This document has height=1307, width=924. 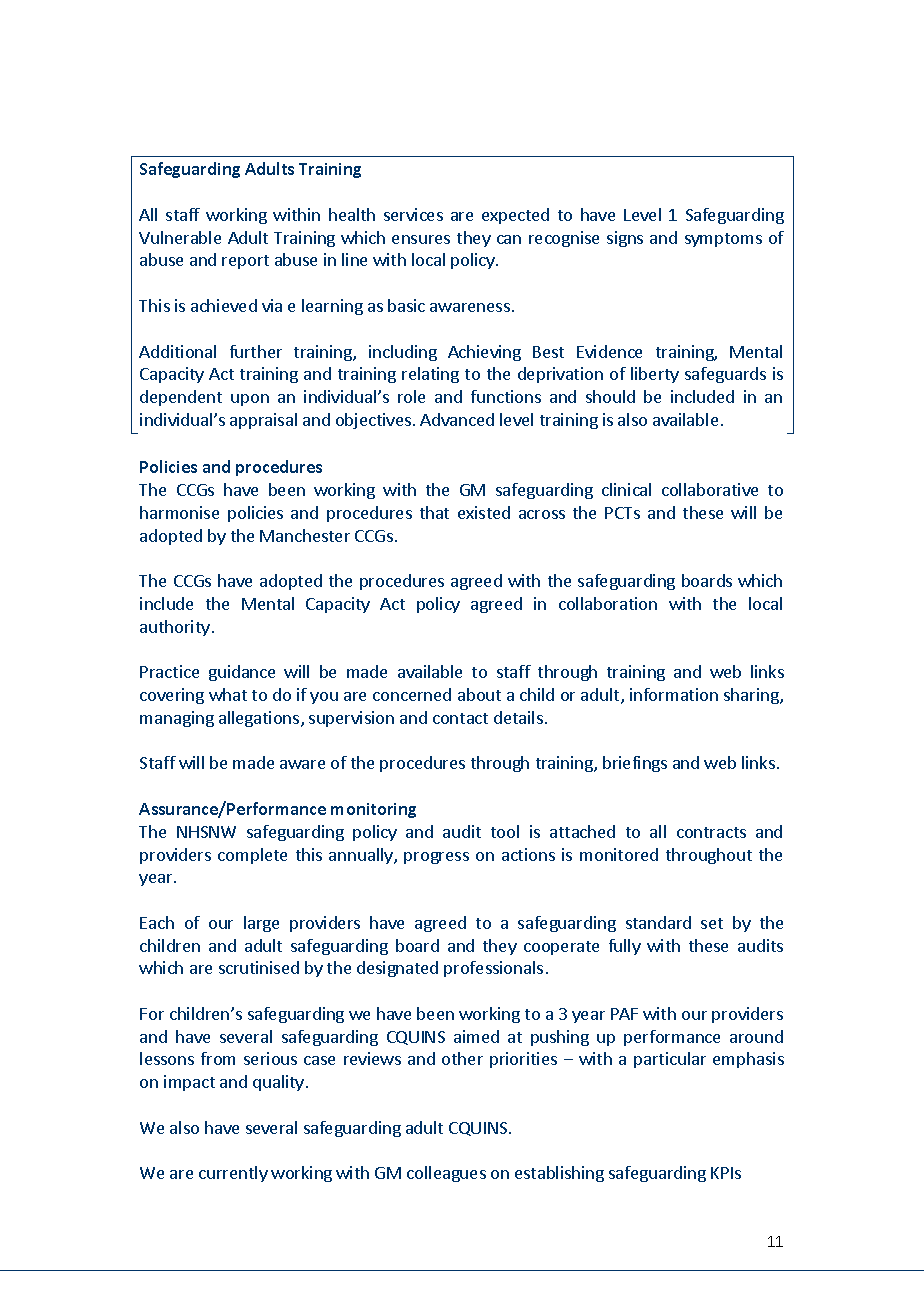 What do you see at coordinates (228, 694) in the document?
I see `what` at bounding box center [228, 694].
